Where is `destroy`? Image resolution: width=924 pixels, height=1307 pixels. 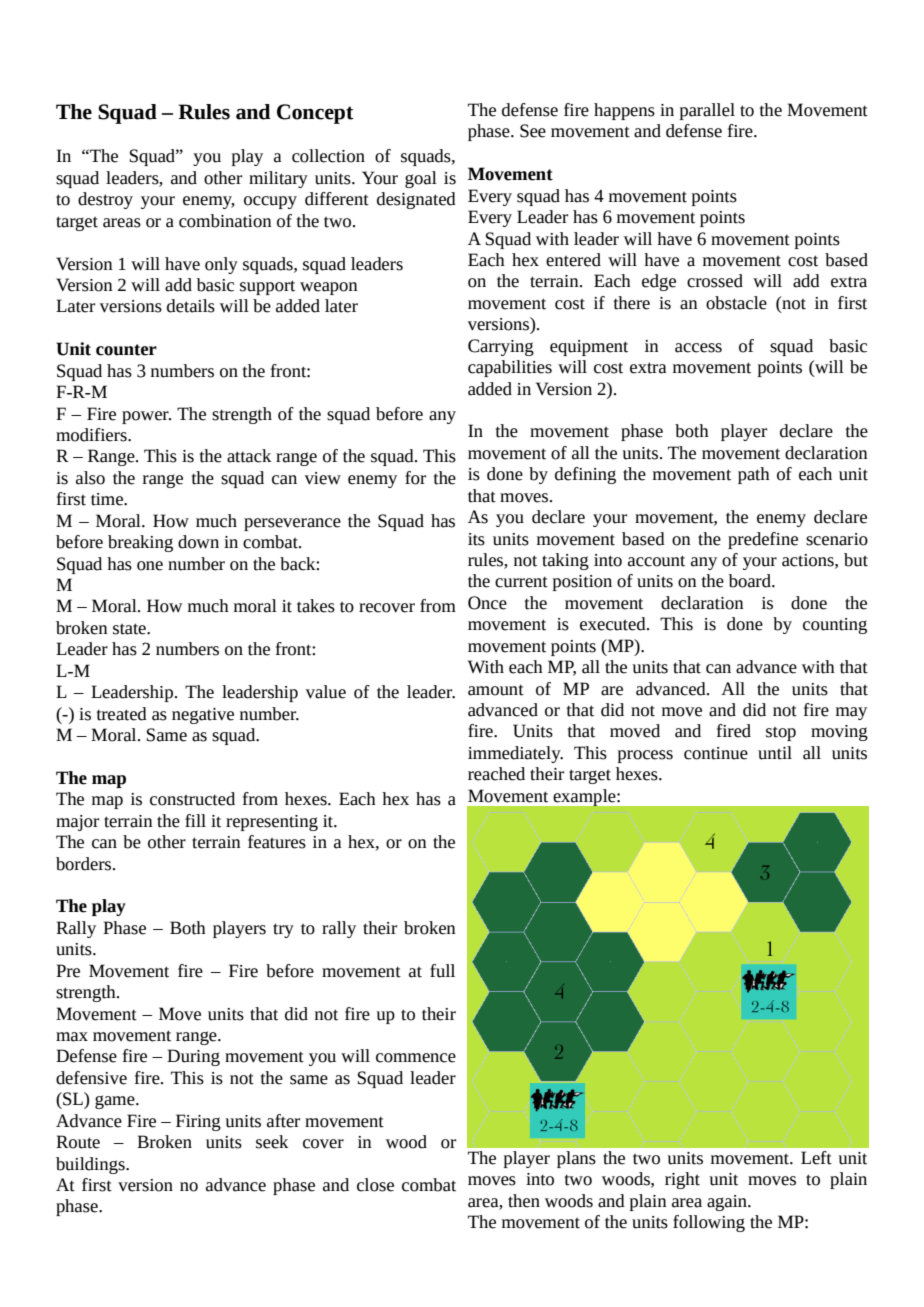
destroy is located at coordinates (105, 200).
